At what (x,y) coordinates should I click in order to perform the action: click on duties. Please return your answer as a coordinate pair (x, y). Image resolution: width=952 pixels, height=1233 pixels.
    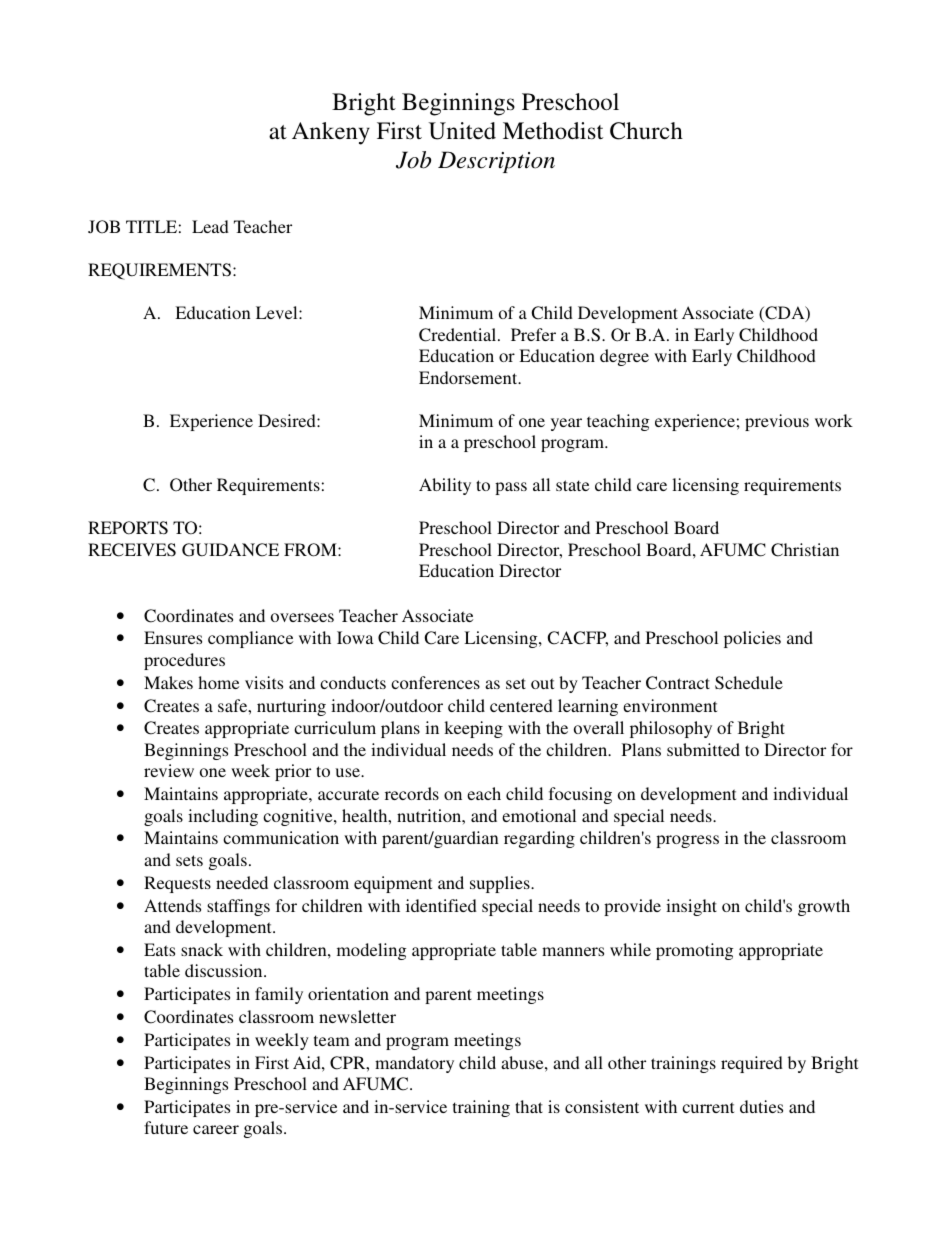
    Looking at the image, I should click on (761, 1106).
